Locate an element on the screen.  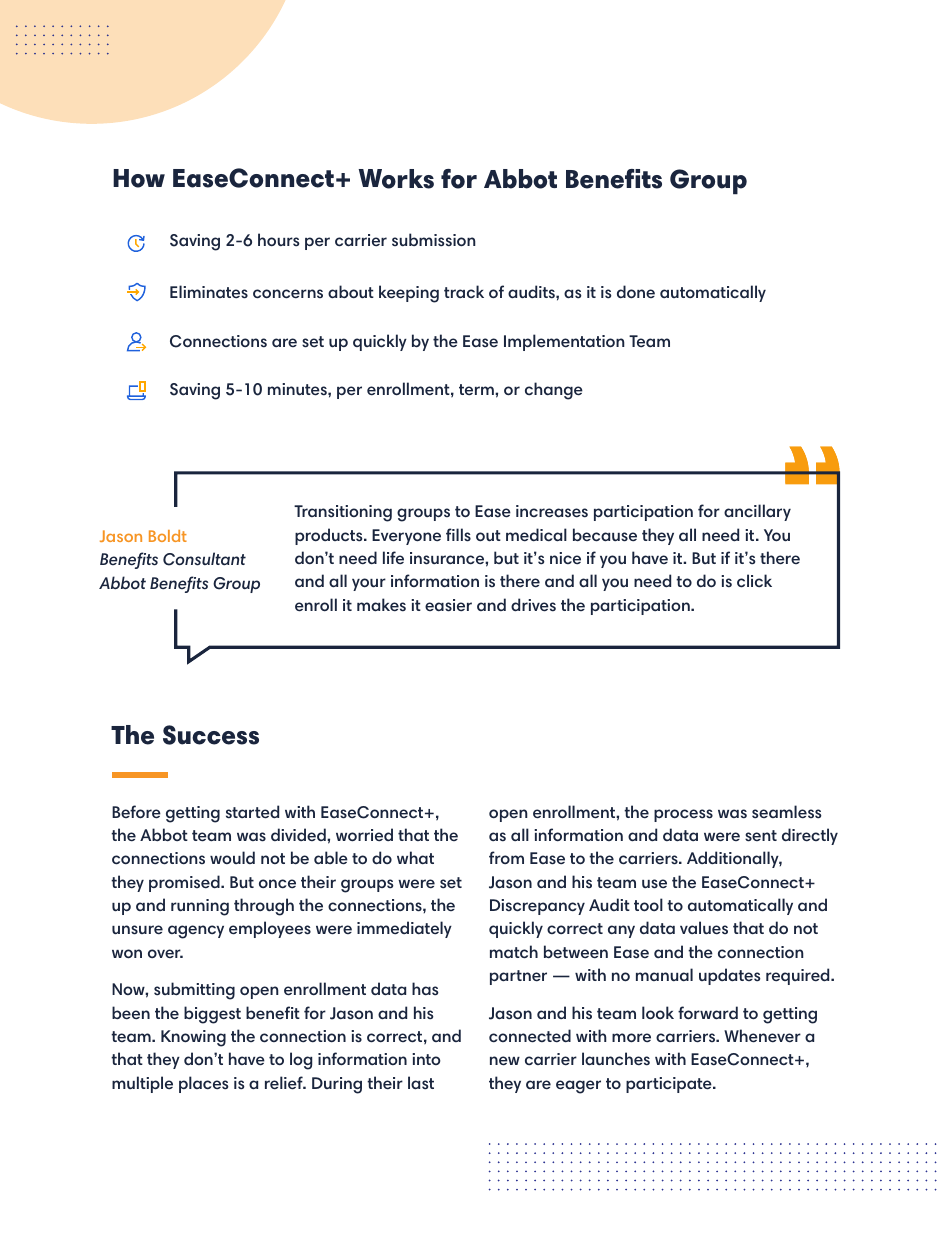
ancillary is located at coordinates (757, 512).
